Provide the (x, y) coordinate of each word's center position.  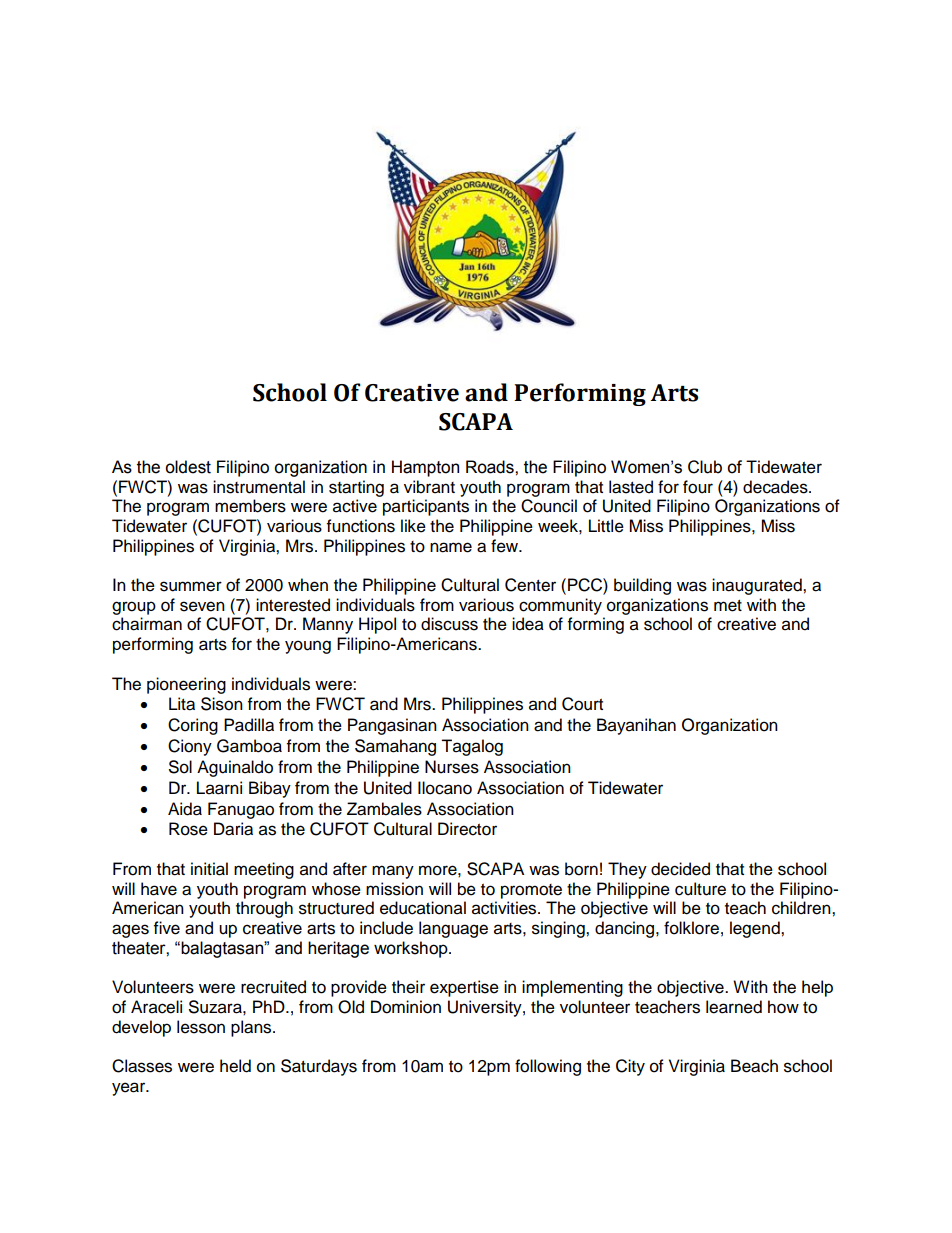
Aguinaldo (235, 768)
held (235, 1066)
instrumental (259, 487)
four (698, 487)
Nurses (452, 767)
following (548, 1067)
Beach (754, 1066)
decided (680, 869)
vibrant (429, 487)
